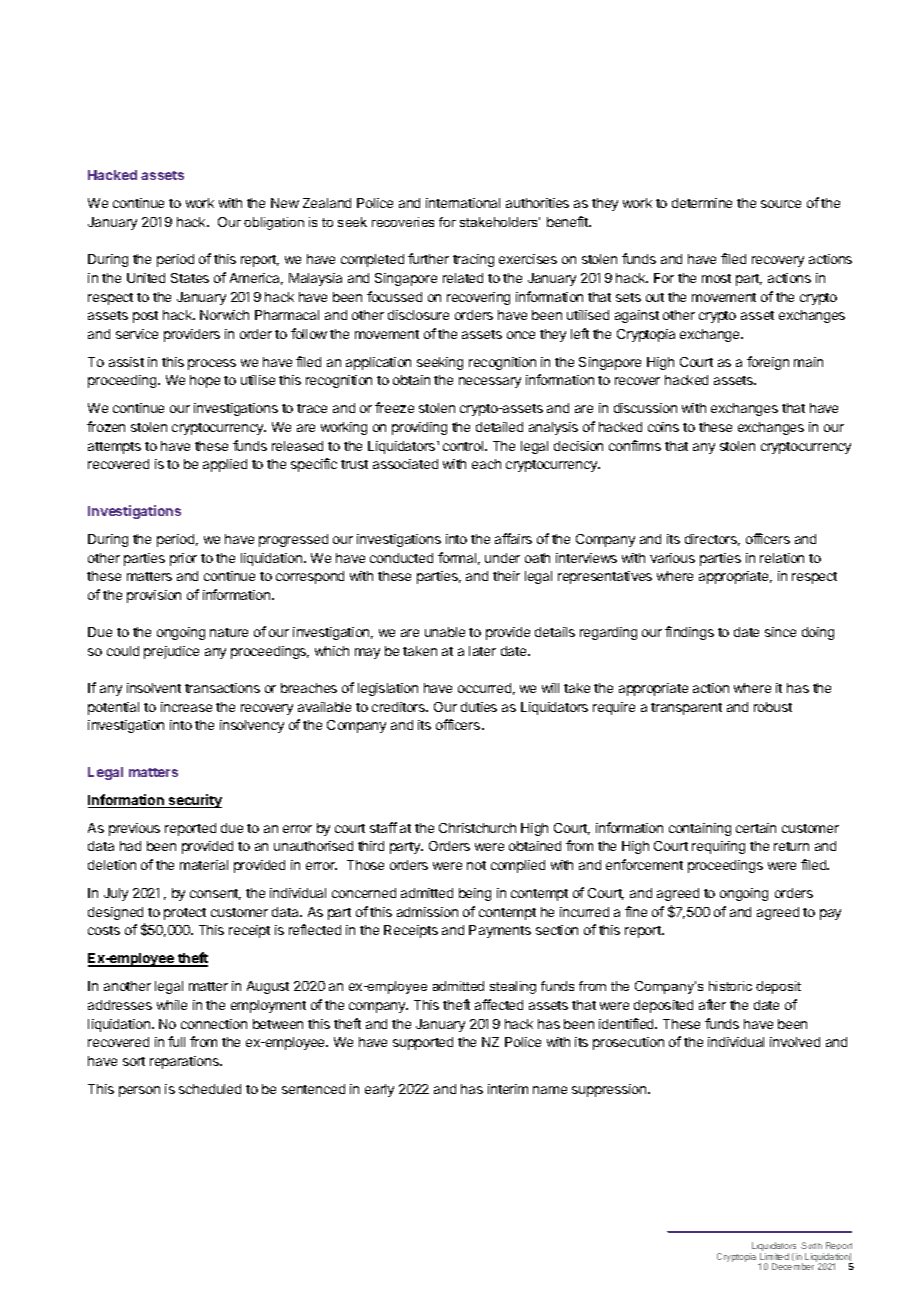 The height and width of the document is (1308, 924). Describe the element at coordinates (702, 203) in the document. I see `determine` at that location.
